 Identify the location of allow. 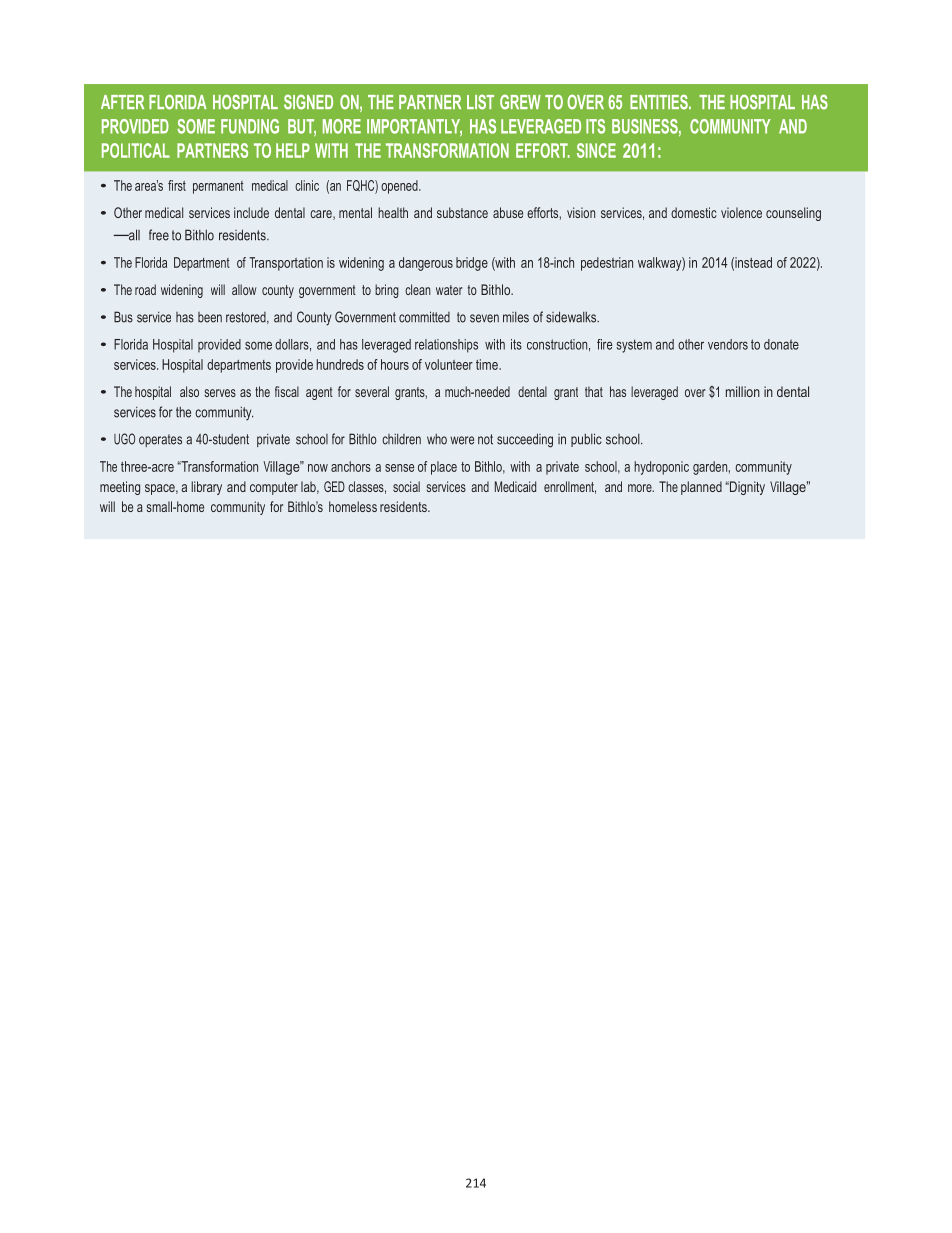
(244, 289).
